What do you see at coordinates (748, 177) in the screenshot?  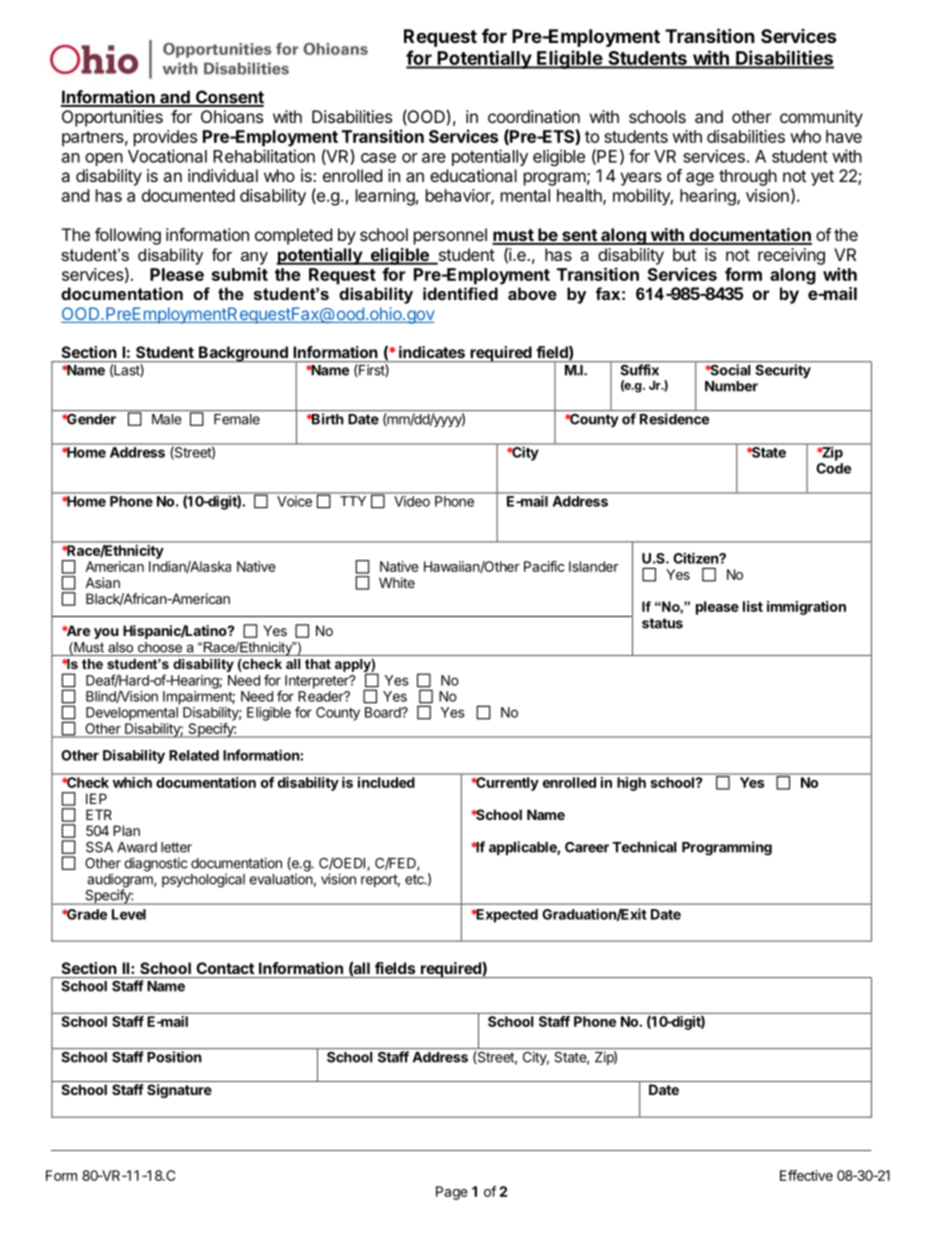 I see `through` at bounding box center [748, 177].
